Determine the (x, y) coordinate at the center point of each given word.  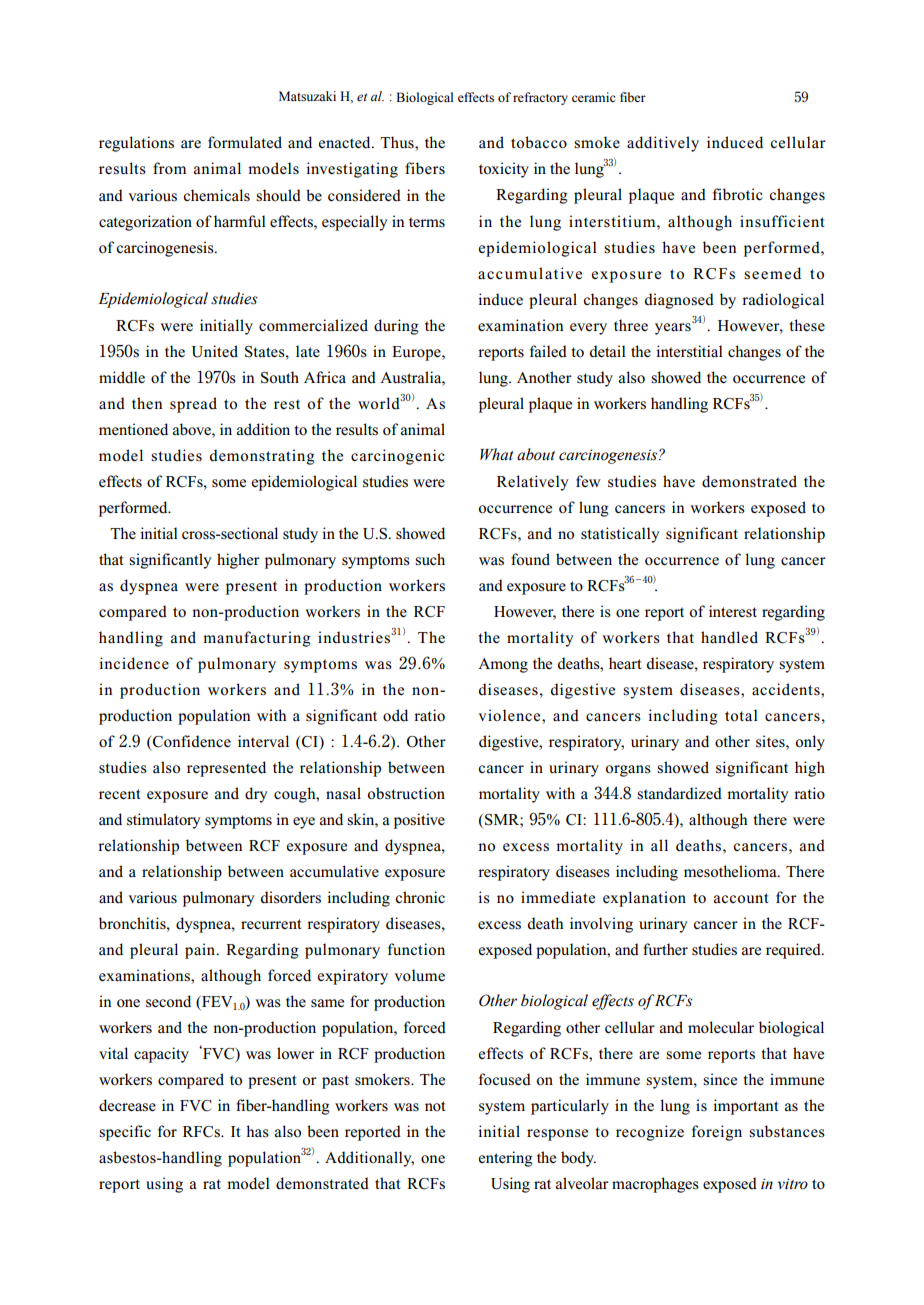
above (193, 429)
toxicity (504, 170)
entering (505, 1159)
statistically (620, 535)
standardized (679, 793)
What (496, 454)
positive (419, 821)
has (257, 1131)
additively (663, 144)
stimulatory (164, 821)
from (169, 168)
